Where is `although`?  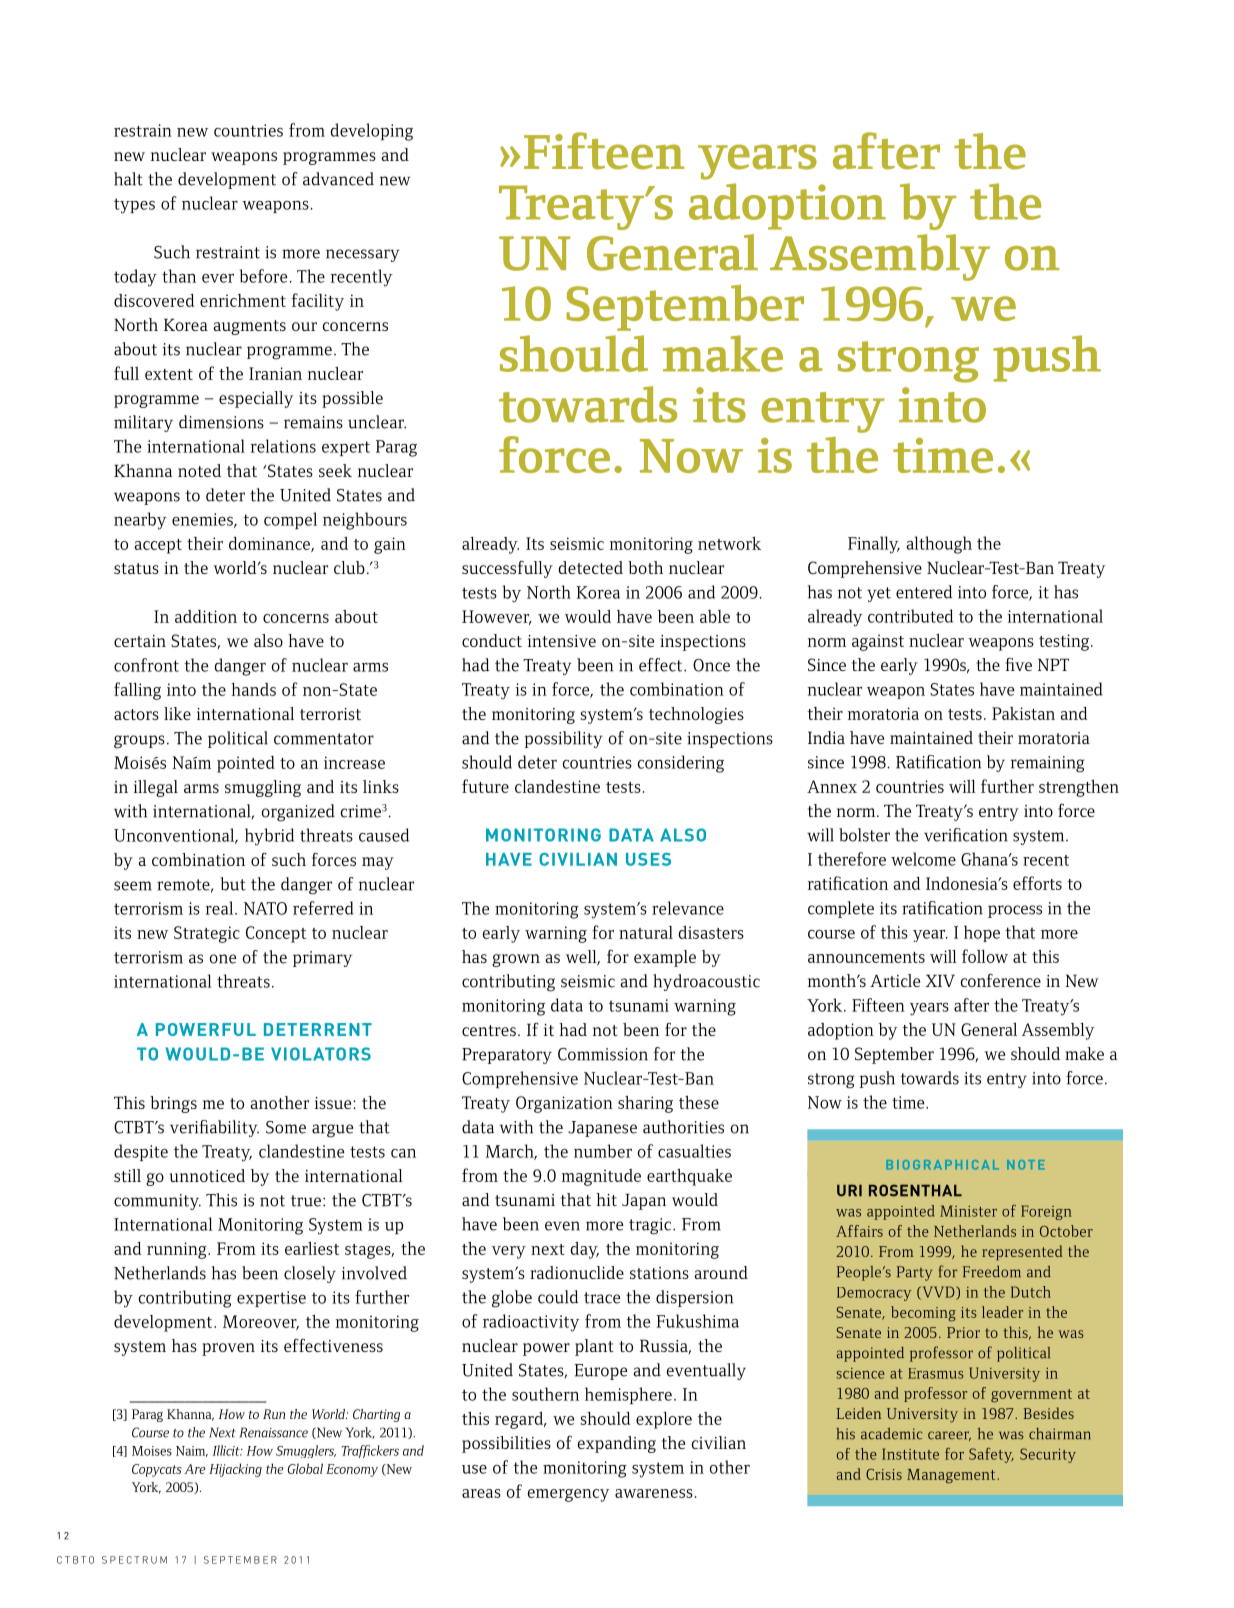
although is located at coordinates (939, 545).
